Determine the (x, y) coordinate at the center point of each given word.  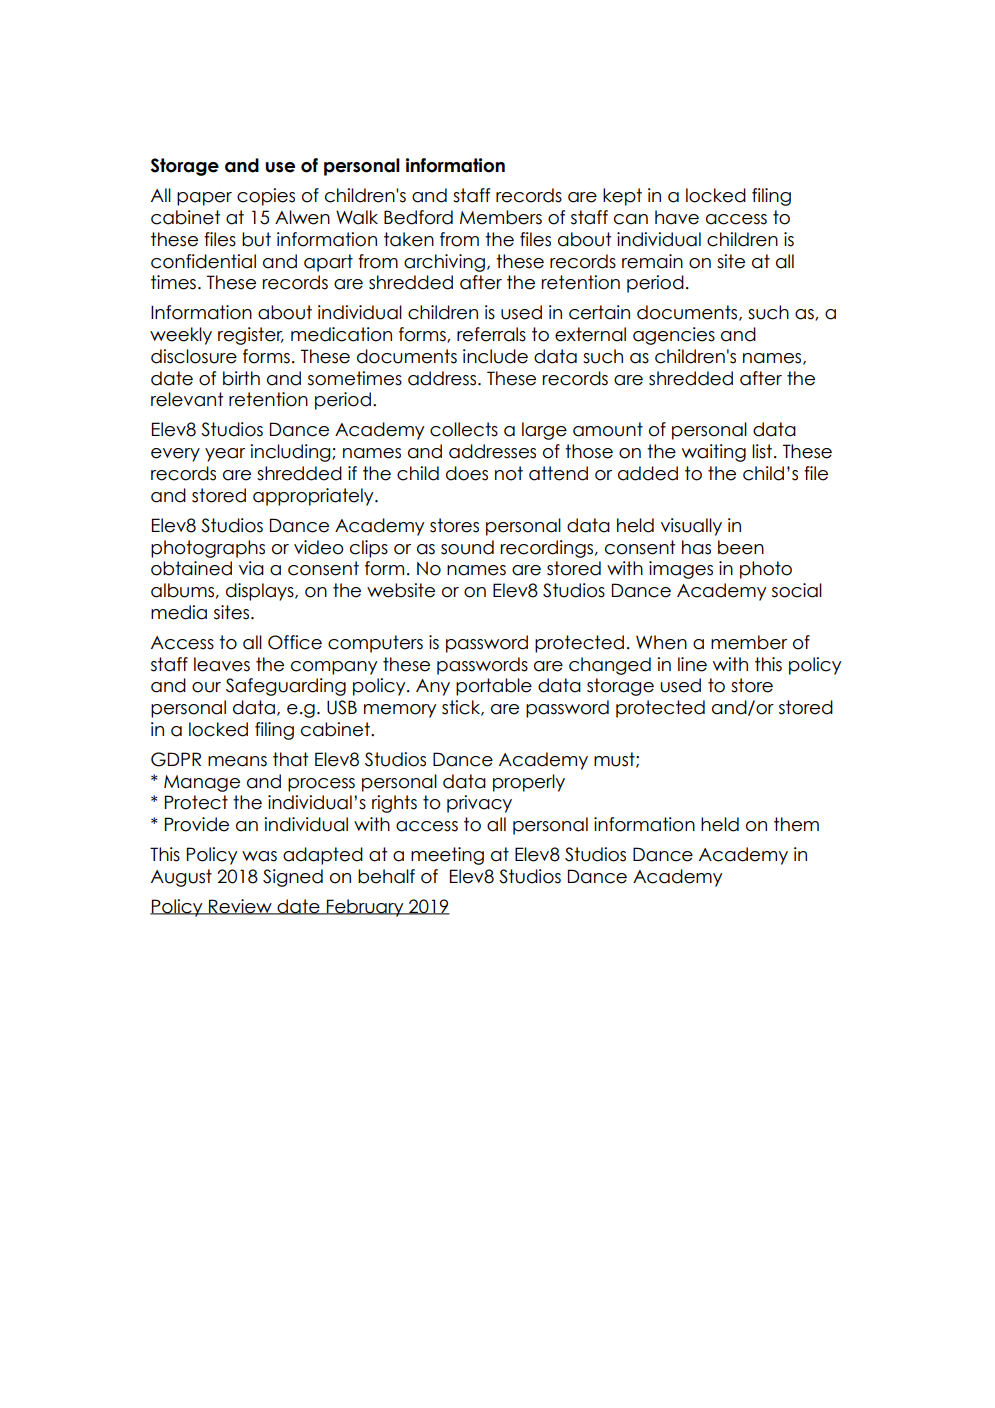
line (692, 664)
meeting (447, 856)
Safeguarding (286, 687)
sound (467, 547)
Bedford (418, 217)
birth (241, 378)
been (741, 547)
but (256, 239)
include (495, 356)
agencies (674, 336)
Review (240, 907)
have (677, 217)
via (251, 568)
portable (494, 687)
